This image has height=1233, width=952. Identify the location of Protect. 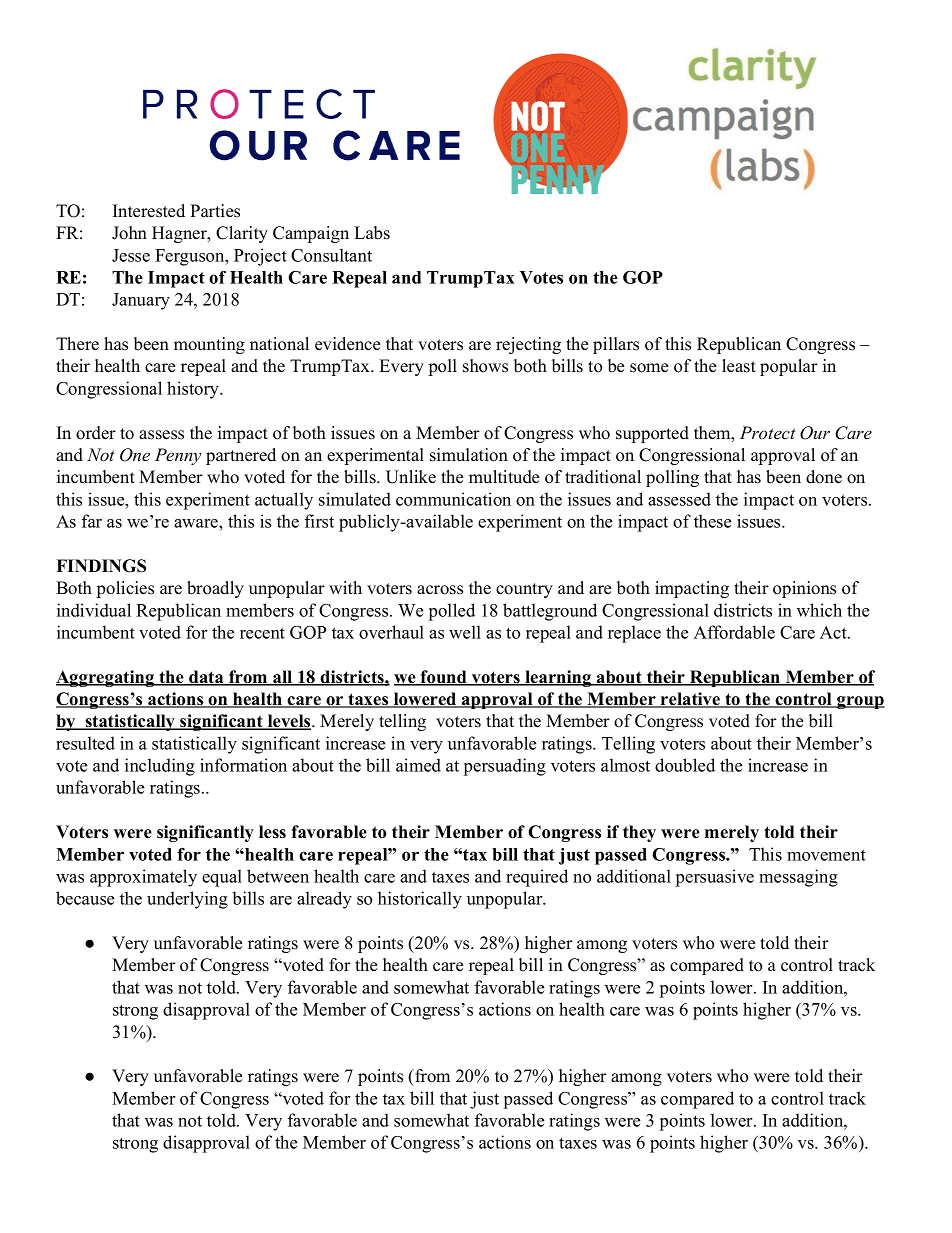
(768, 433).
